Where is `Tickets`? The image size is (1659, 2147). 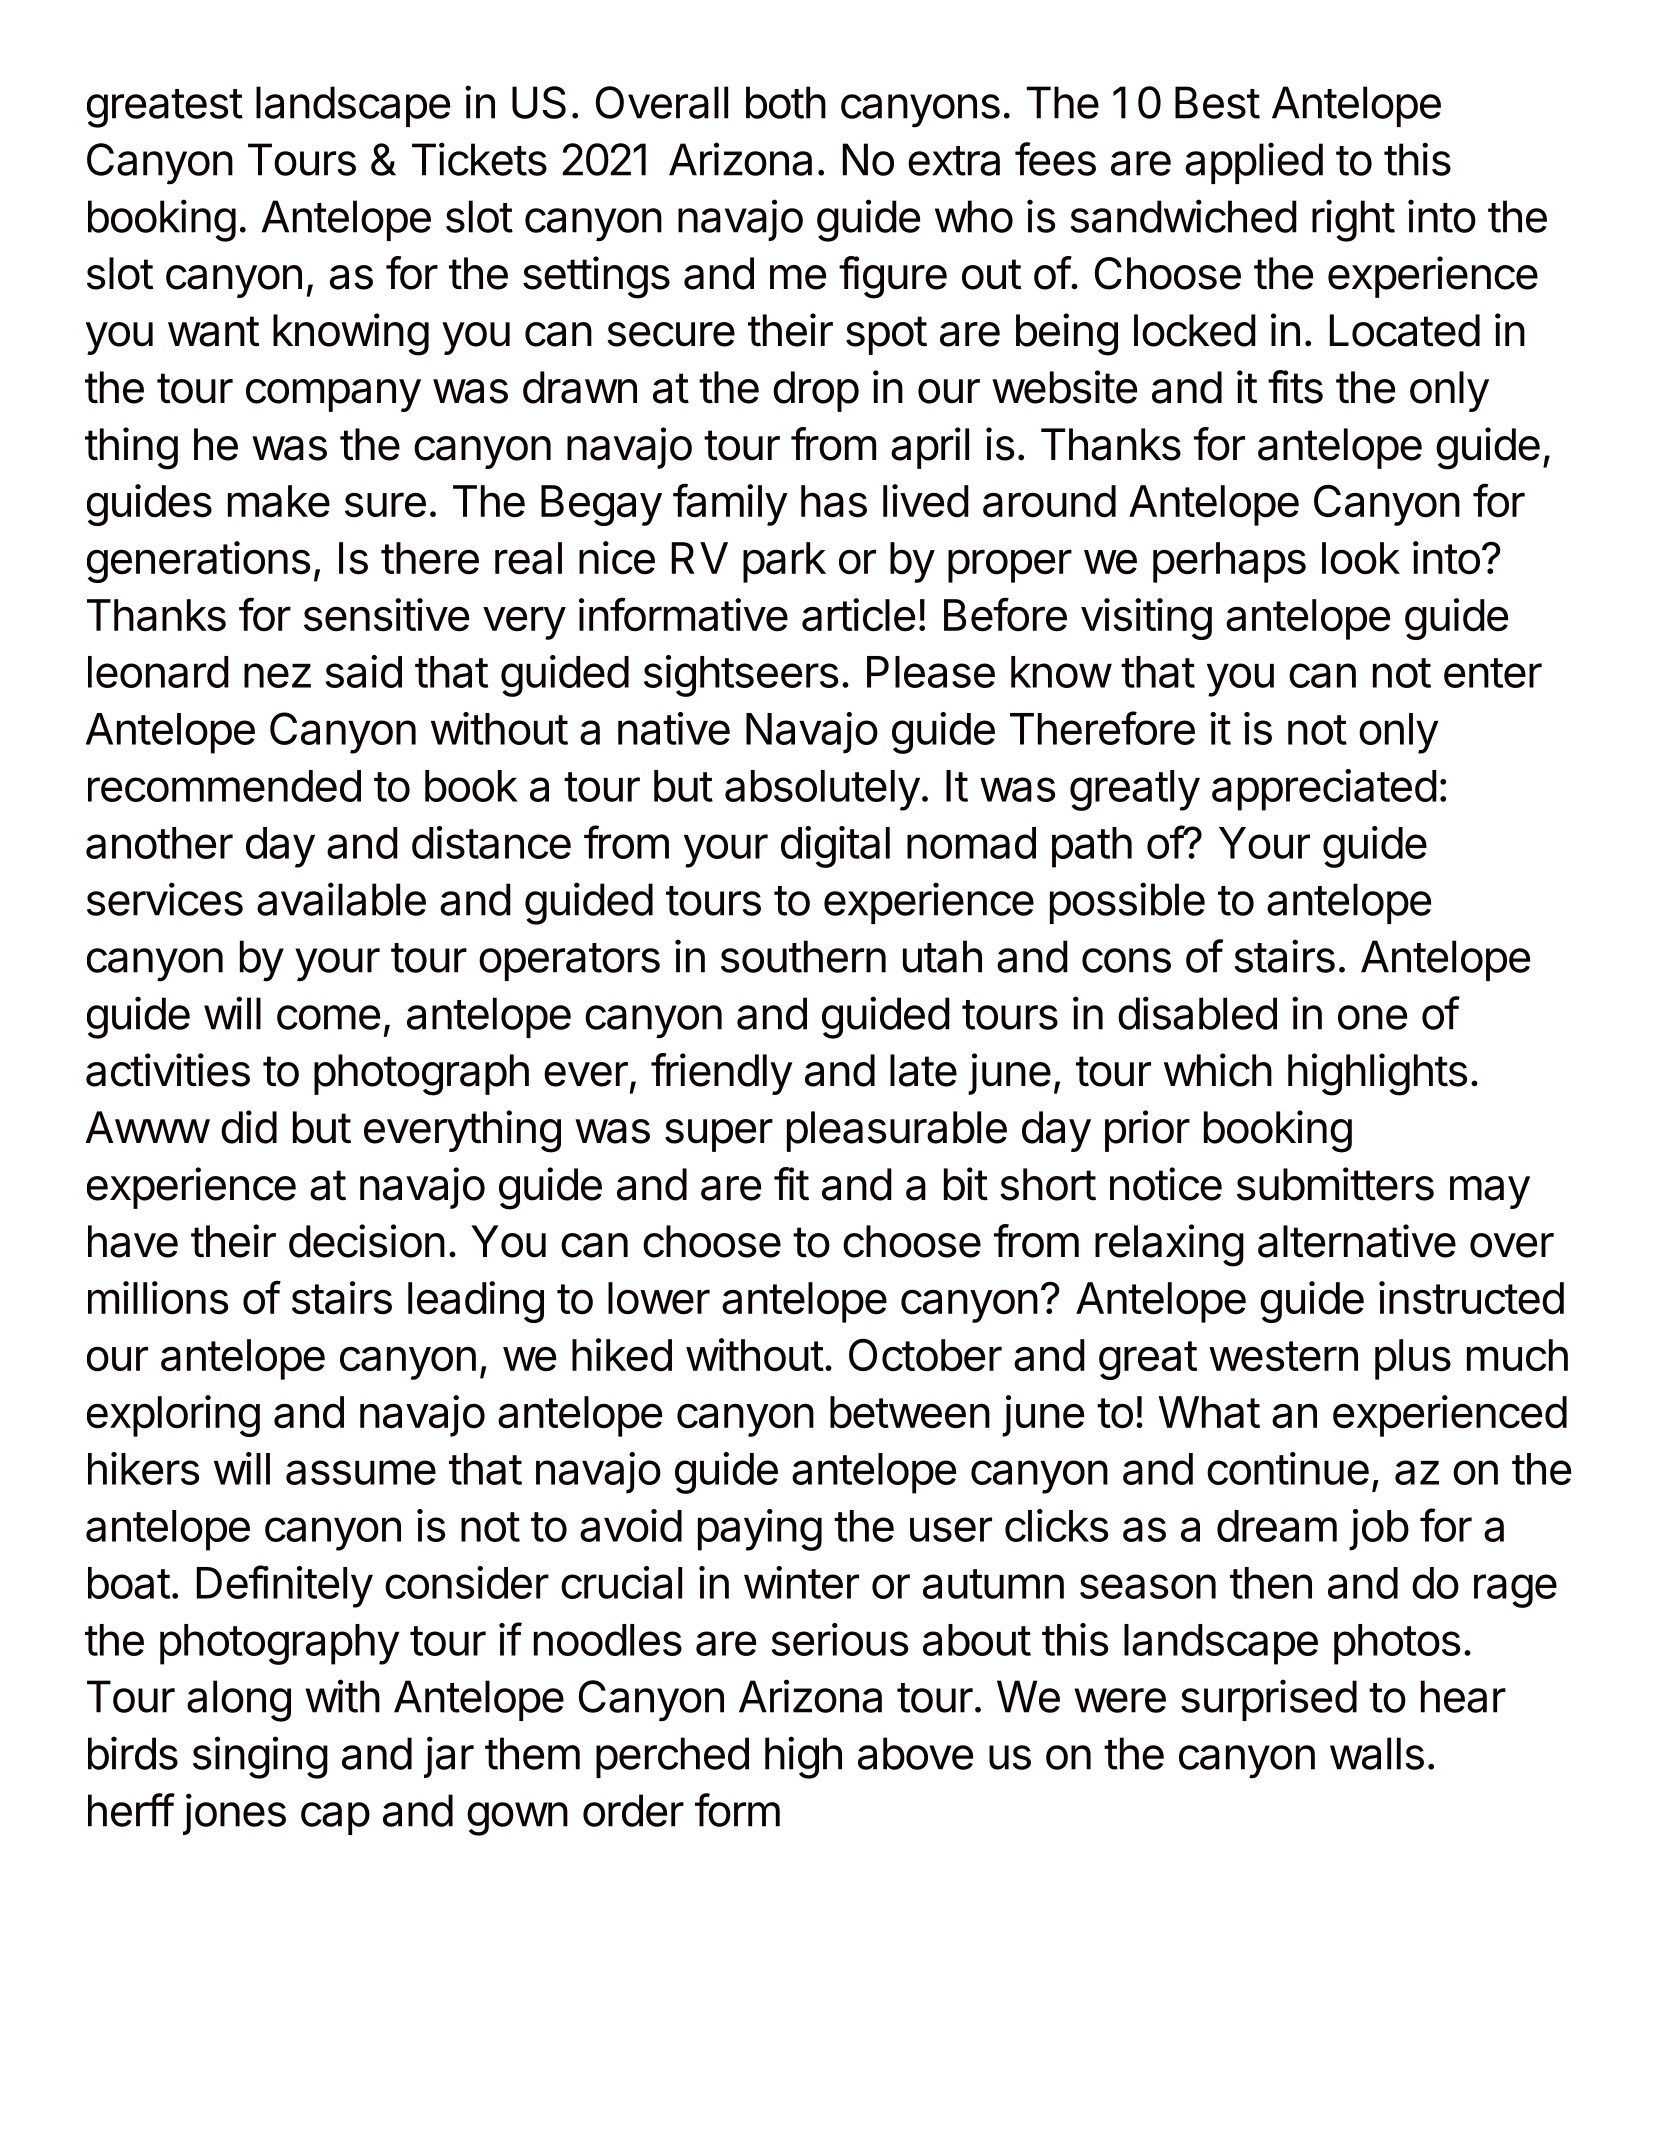 Tickets is located at coordinates (479, 159).
